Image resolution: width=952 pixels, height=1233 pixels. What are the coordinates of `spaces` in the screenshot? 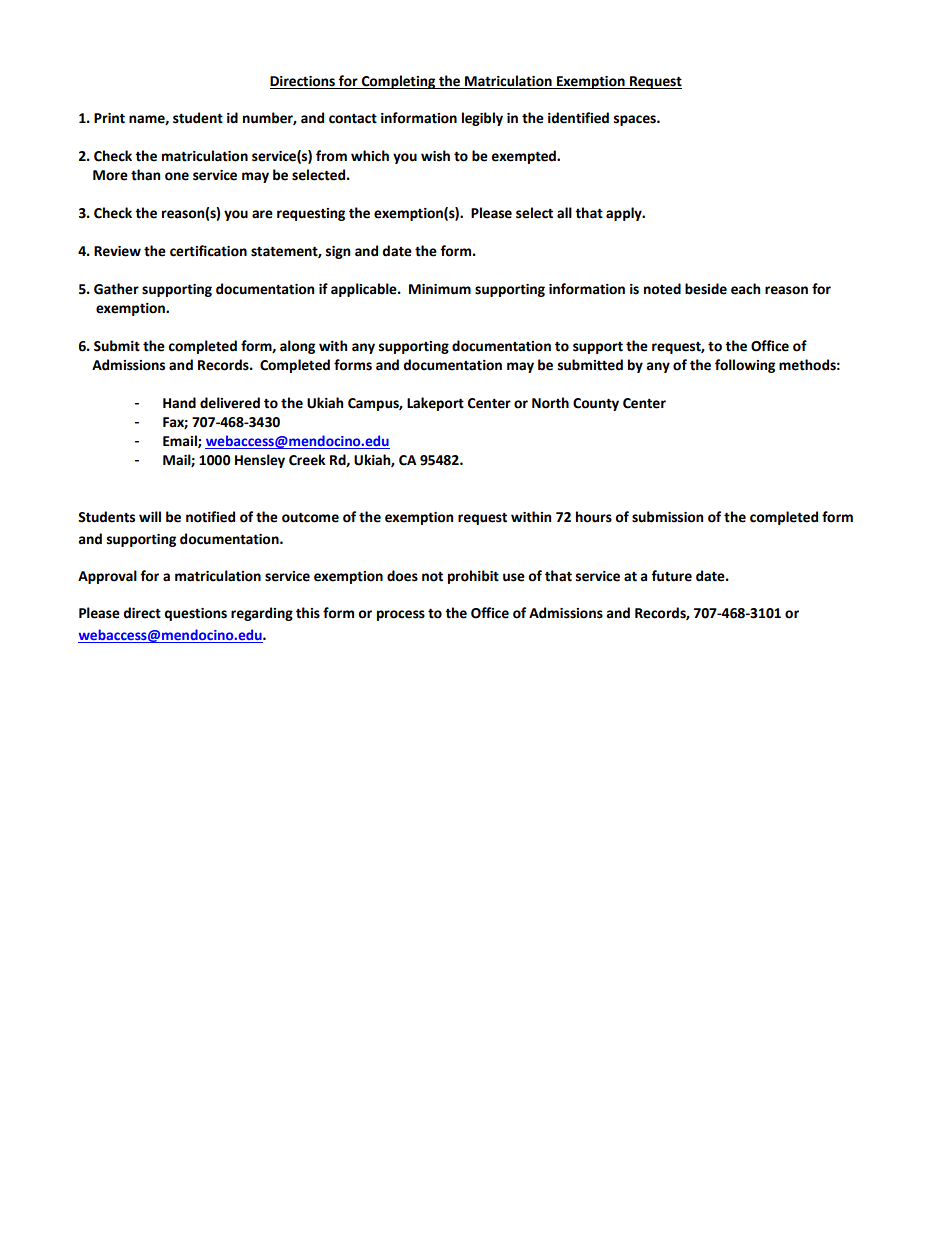 It's located at (636, 120).
